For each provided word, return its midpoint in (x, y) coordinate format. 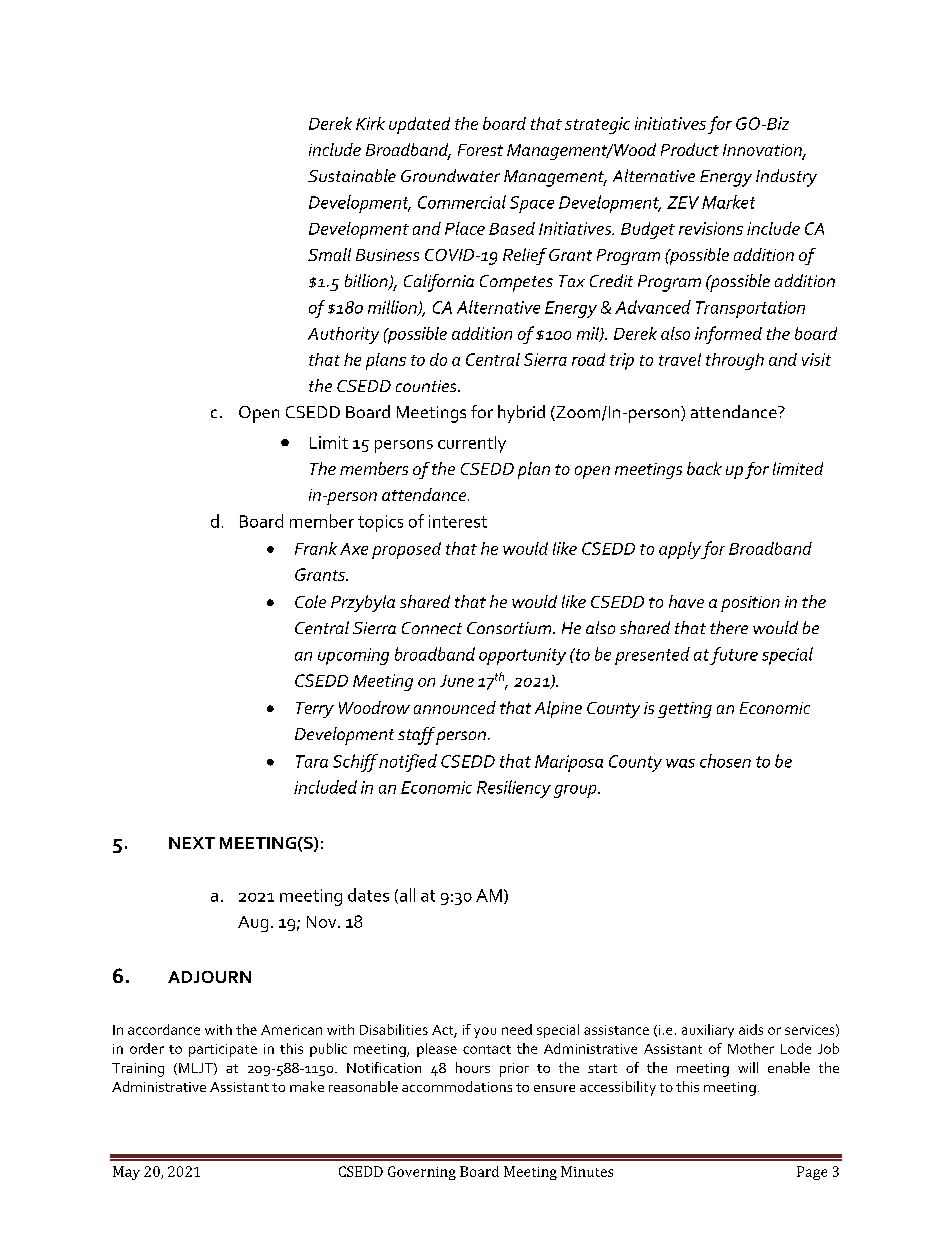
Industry (786, 178)
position (750, 604)
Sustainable (352, 175)
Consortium (510, 628)
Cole (310, 601)
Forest (480, 150)
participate (223, 1050)
